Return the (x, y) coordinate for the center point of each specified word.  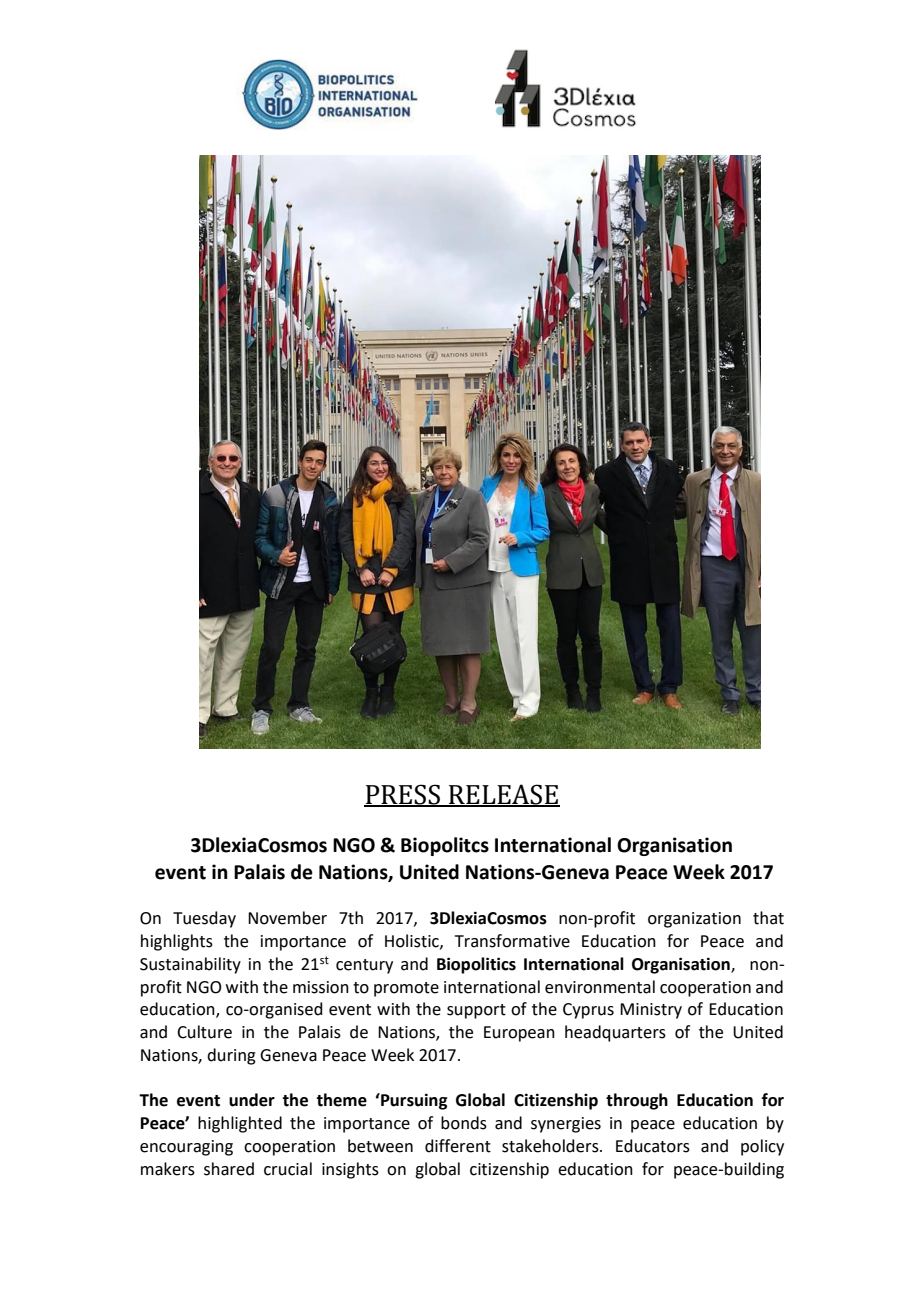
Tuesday (204, 919)
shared (229, 1169)
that (768, 918)
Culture (204, 1032)
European (519, 1034)
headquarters (615, 1033)
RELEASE (503, 795)
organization (694, 920)
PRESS (403, 795)
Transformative (512, 941)
